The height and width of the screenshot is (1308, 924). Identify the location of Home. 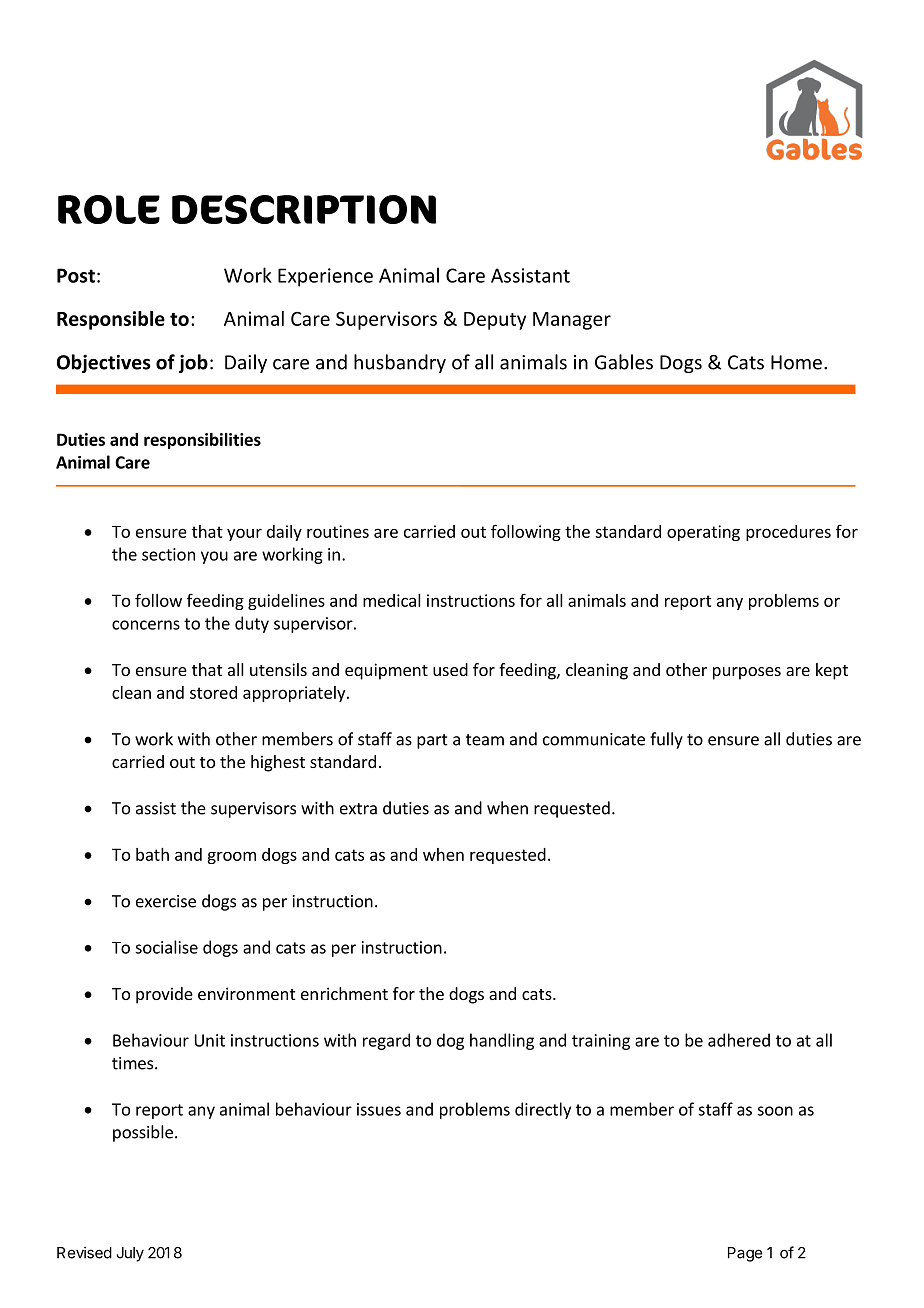
(796, 362).
